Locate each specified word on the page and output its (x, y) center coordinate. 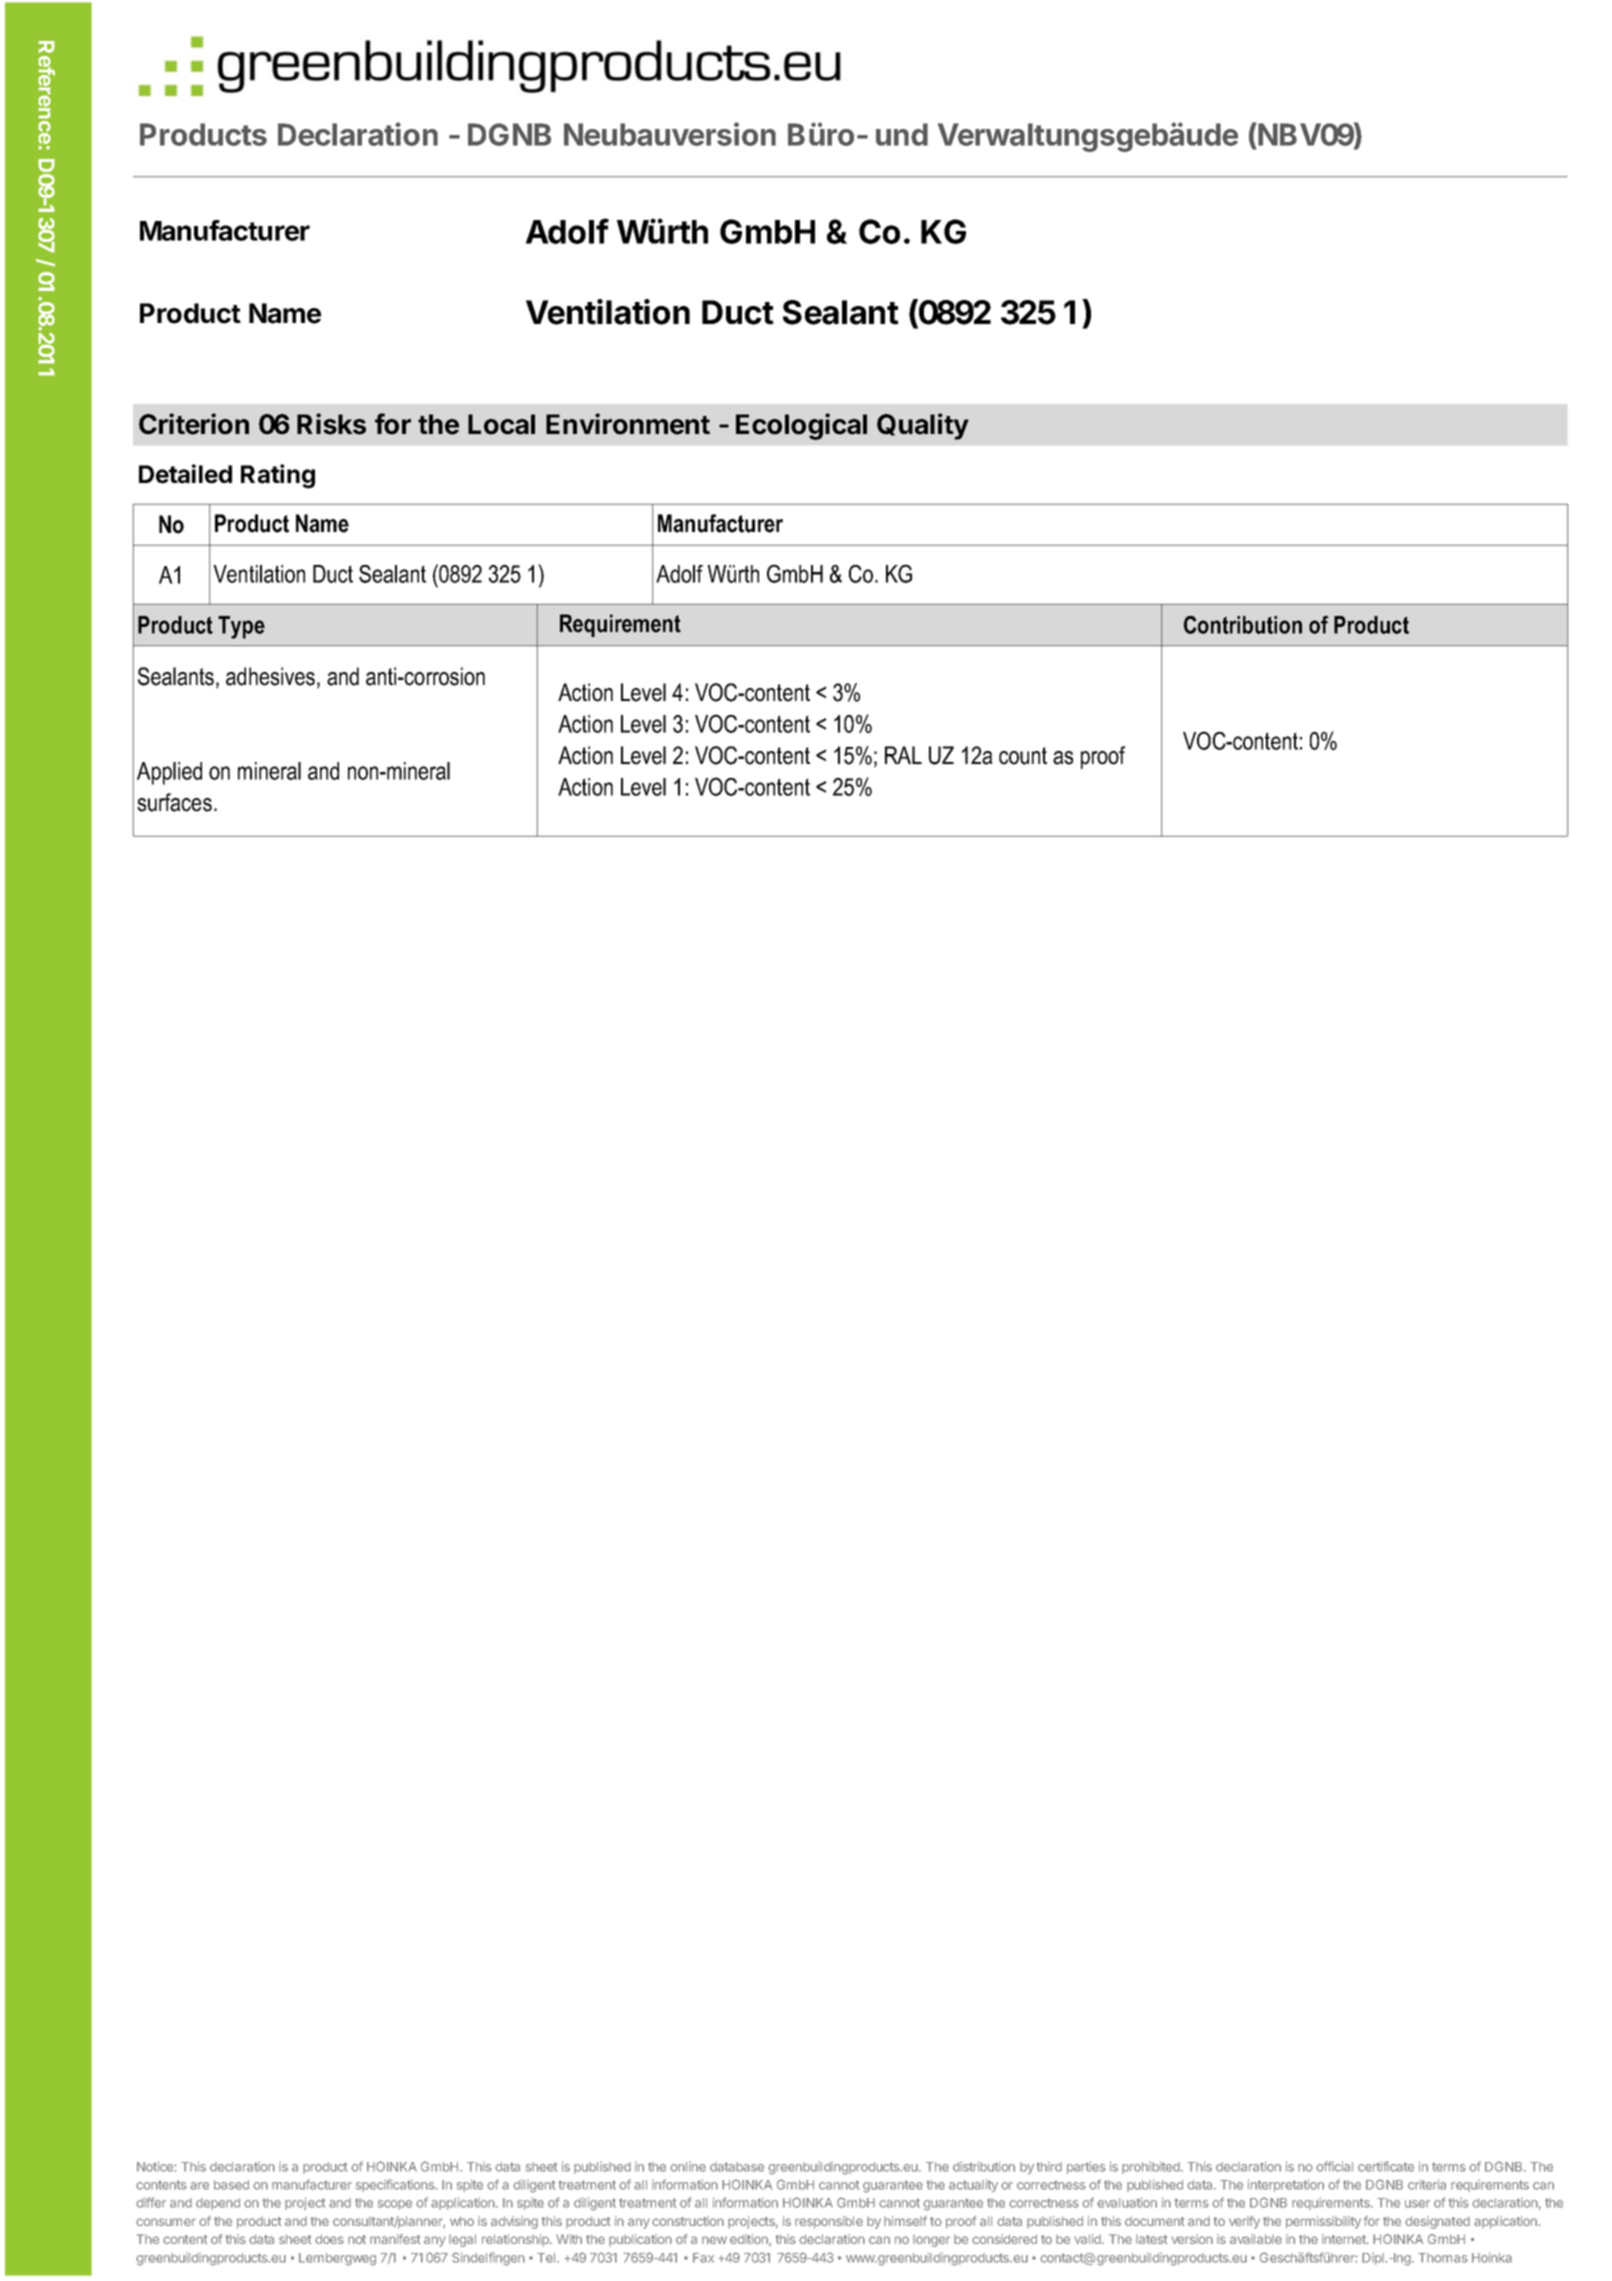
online (688, 2167)
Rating (278, 476)
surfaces (174, 802)
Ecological (801, 426)
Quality (923, 426)
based (231, 2185)
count (1023, 756)
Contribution (1243, 625)
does (329, 2239)
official (1334, 2166)
